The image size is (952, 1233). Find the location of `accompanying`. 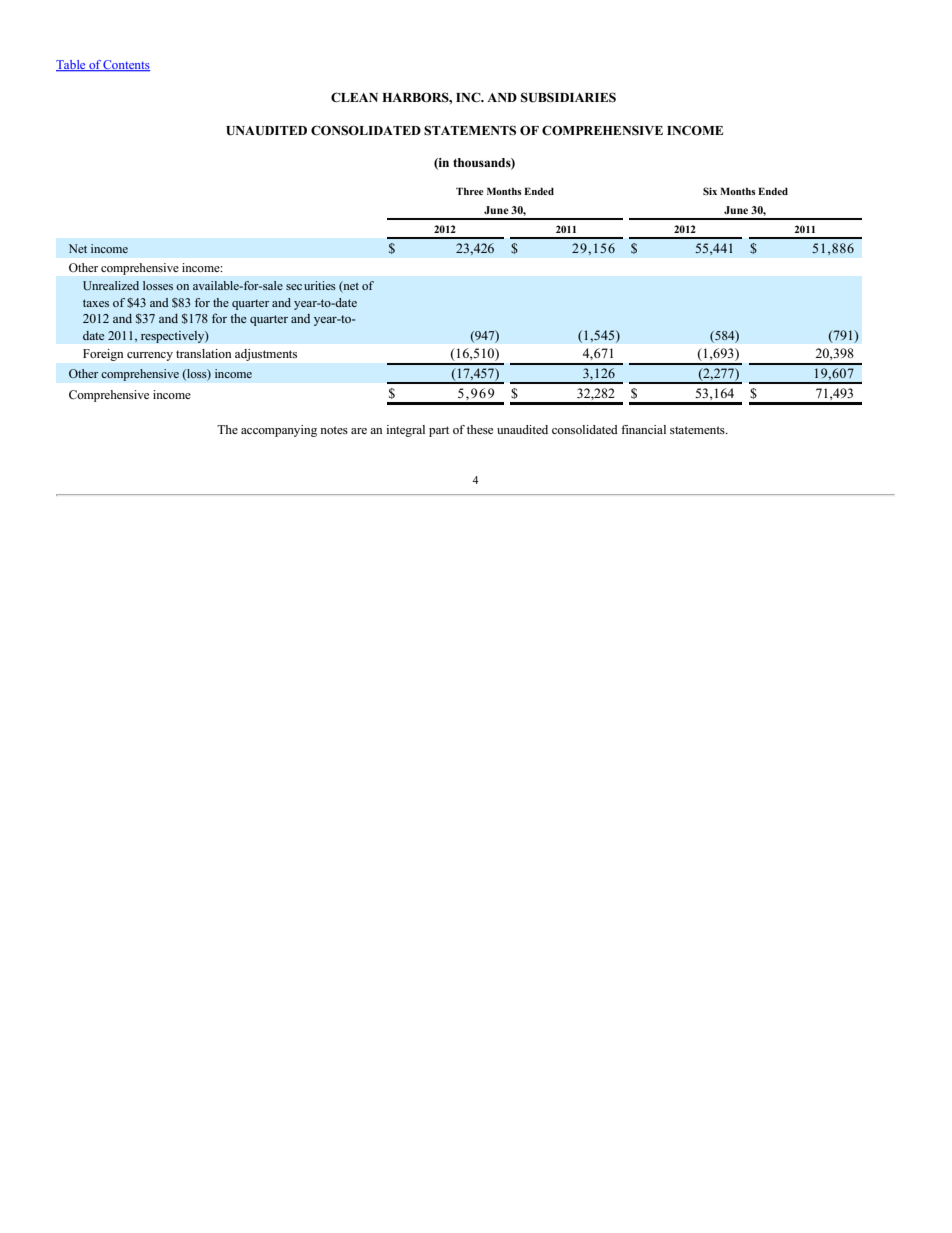

accompanying is located at coordinates (279, 431).
